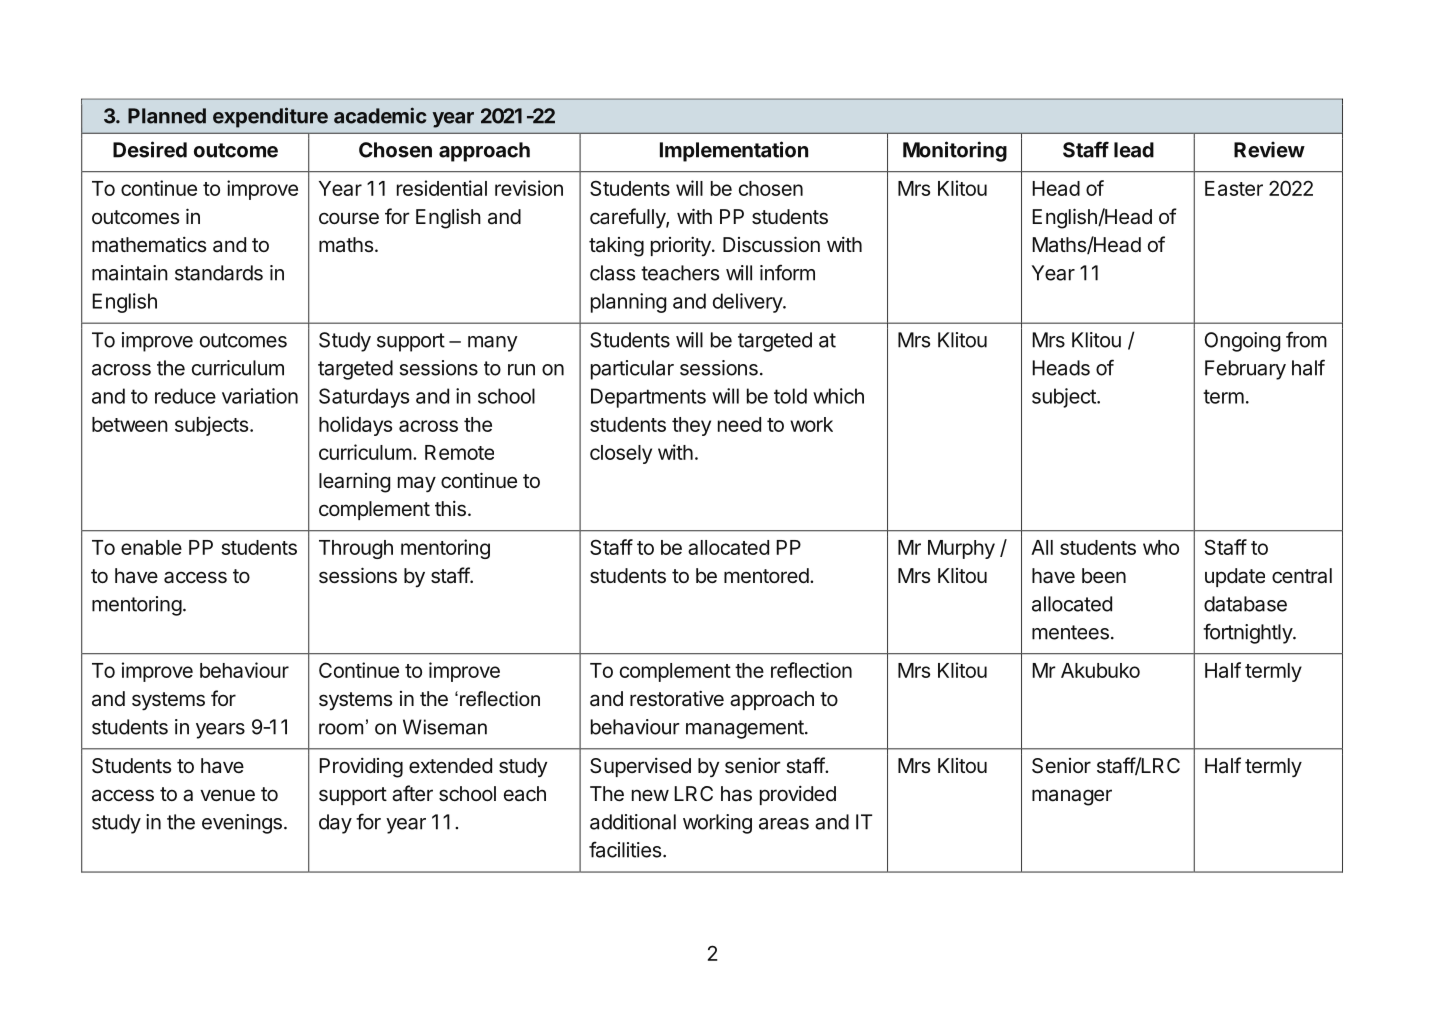 Image resolution: width=1431 pixels, height=1013 pixels. What do you see at coordinates (1161, 547) in the page?
I see `who` at bounding box center [1161, 547].
